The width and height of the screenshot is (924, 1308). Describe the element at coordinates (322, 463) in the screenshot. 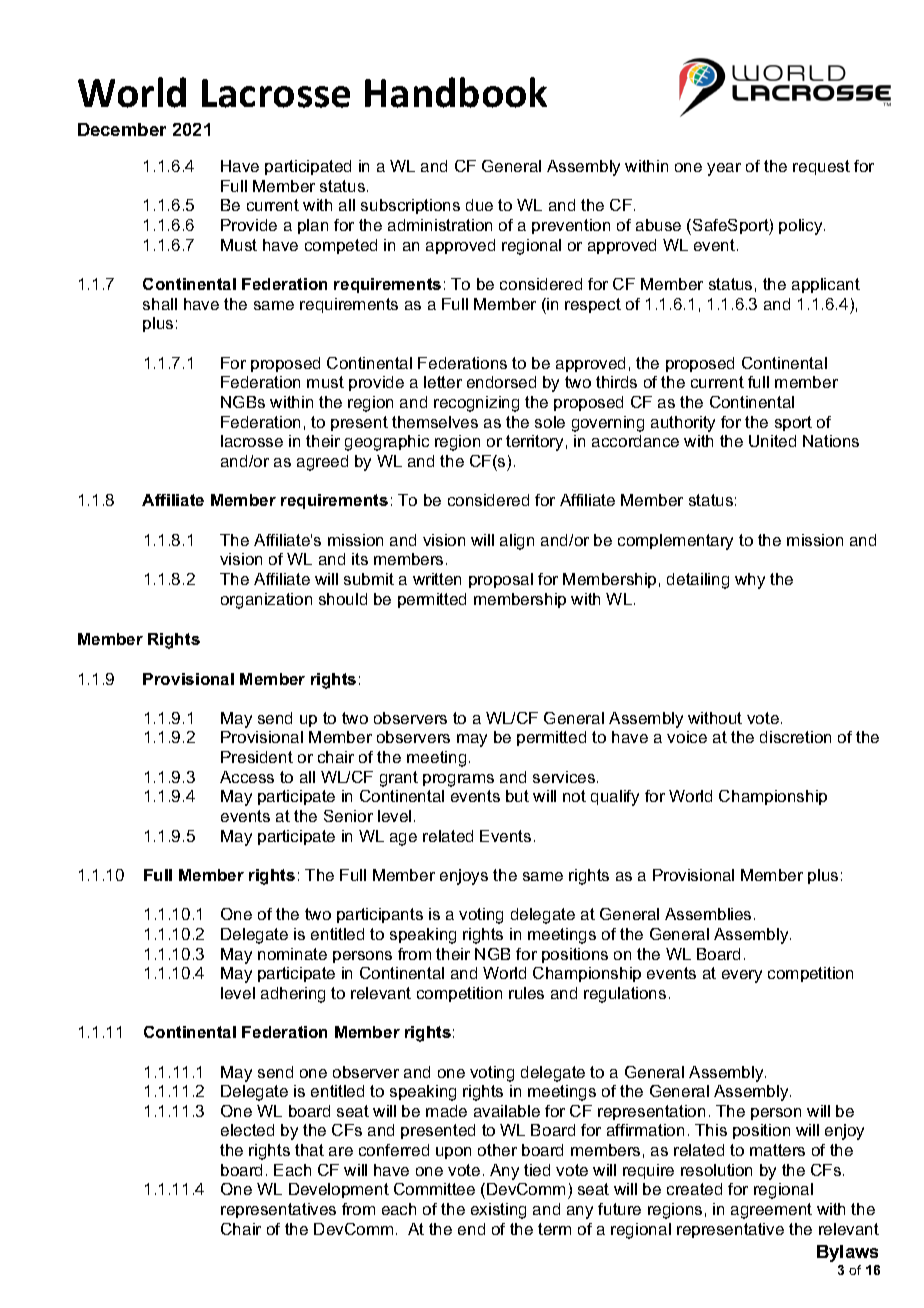

I see `agreed` at that location.
